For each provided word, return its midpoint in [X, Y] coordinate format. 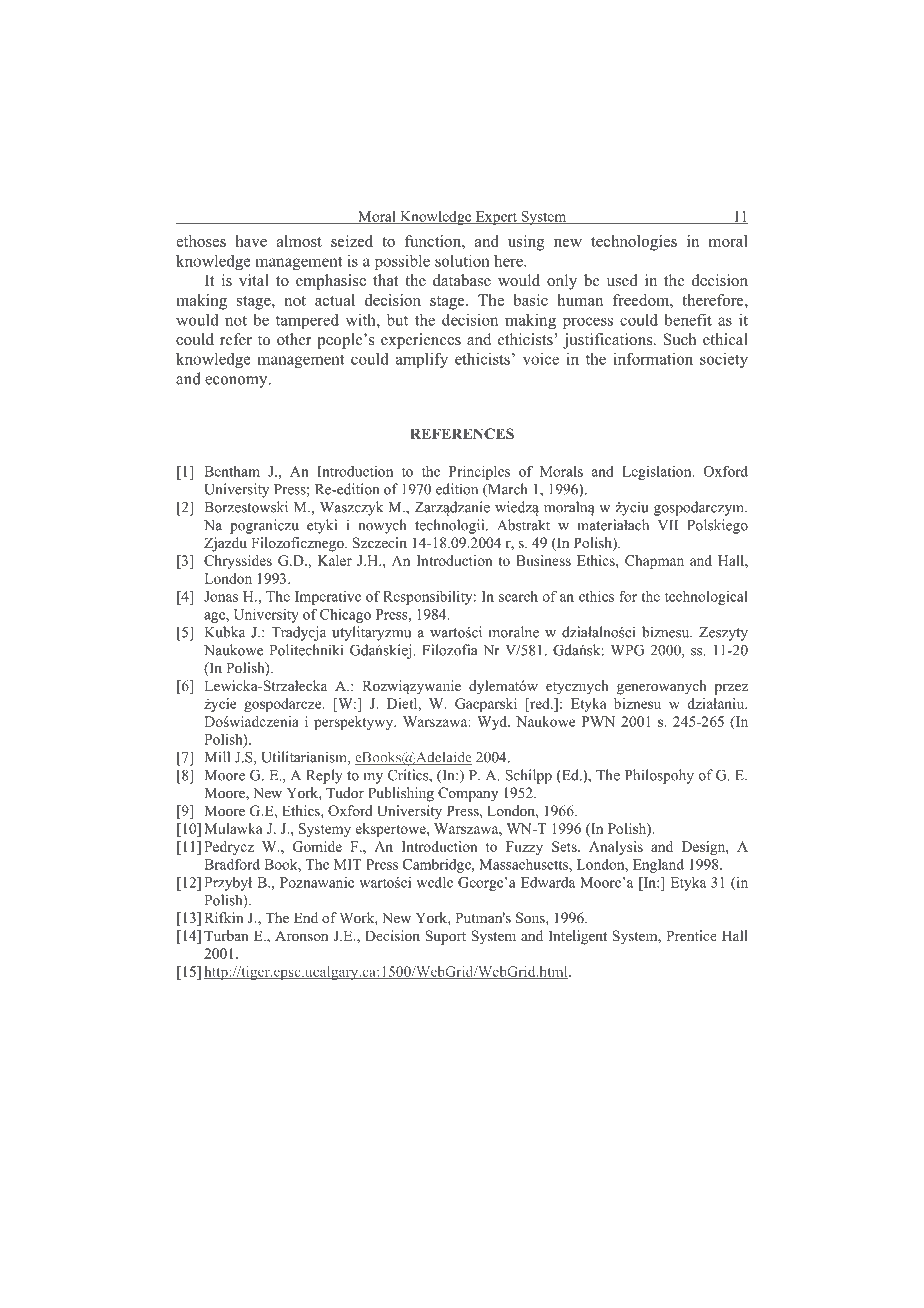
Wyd [493, 723]
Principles [479, 472]
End [306, 917]
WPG [627, 650]
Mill [217, 757]
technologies [634, 243]
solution [462, 260]
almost [299, 241]
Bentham [232, 471]
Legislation [658, 472]
